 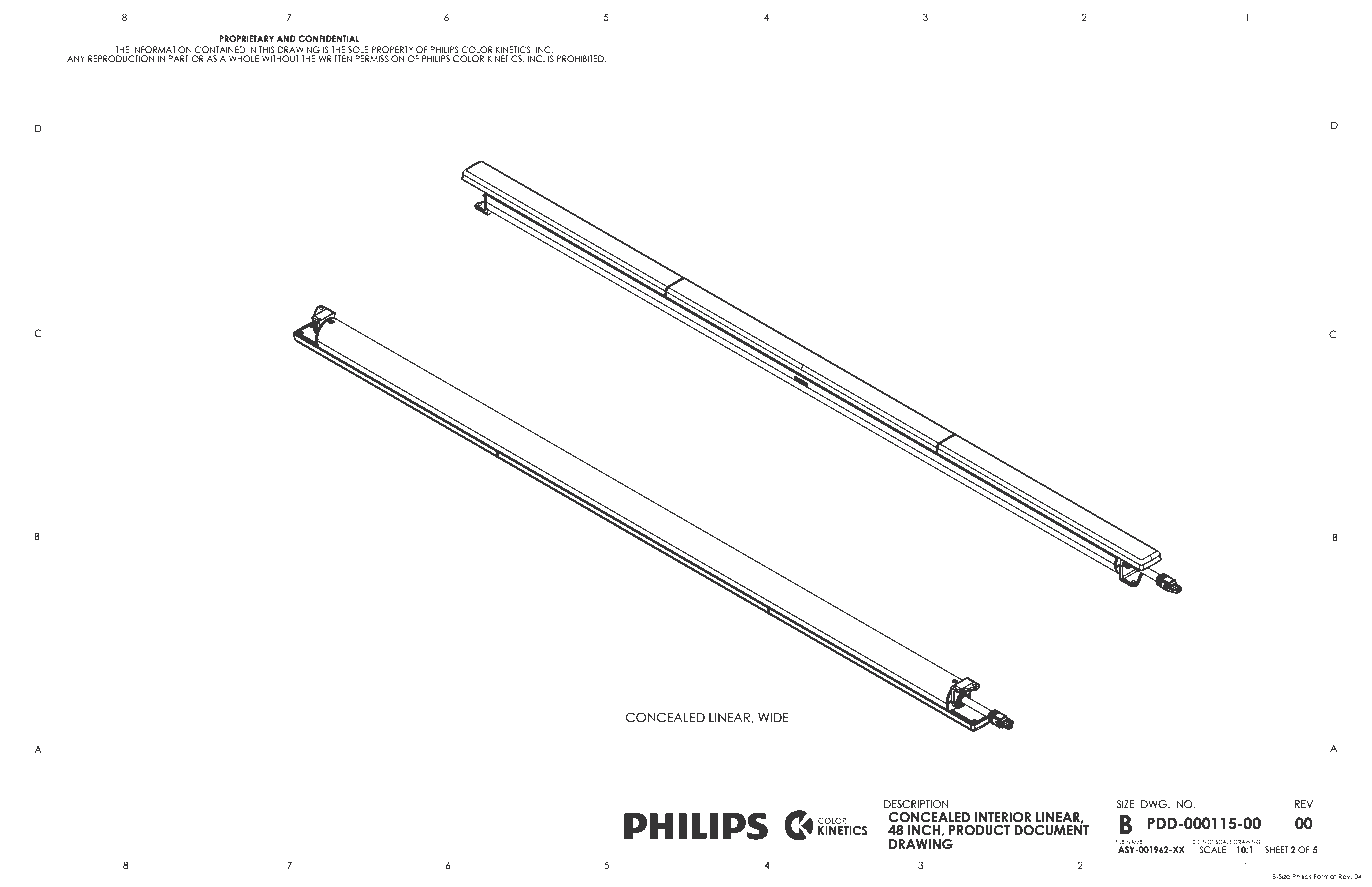 I want to click on DOCUMENT, so click(x=1051, y=829).
